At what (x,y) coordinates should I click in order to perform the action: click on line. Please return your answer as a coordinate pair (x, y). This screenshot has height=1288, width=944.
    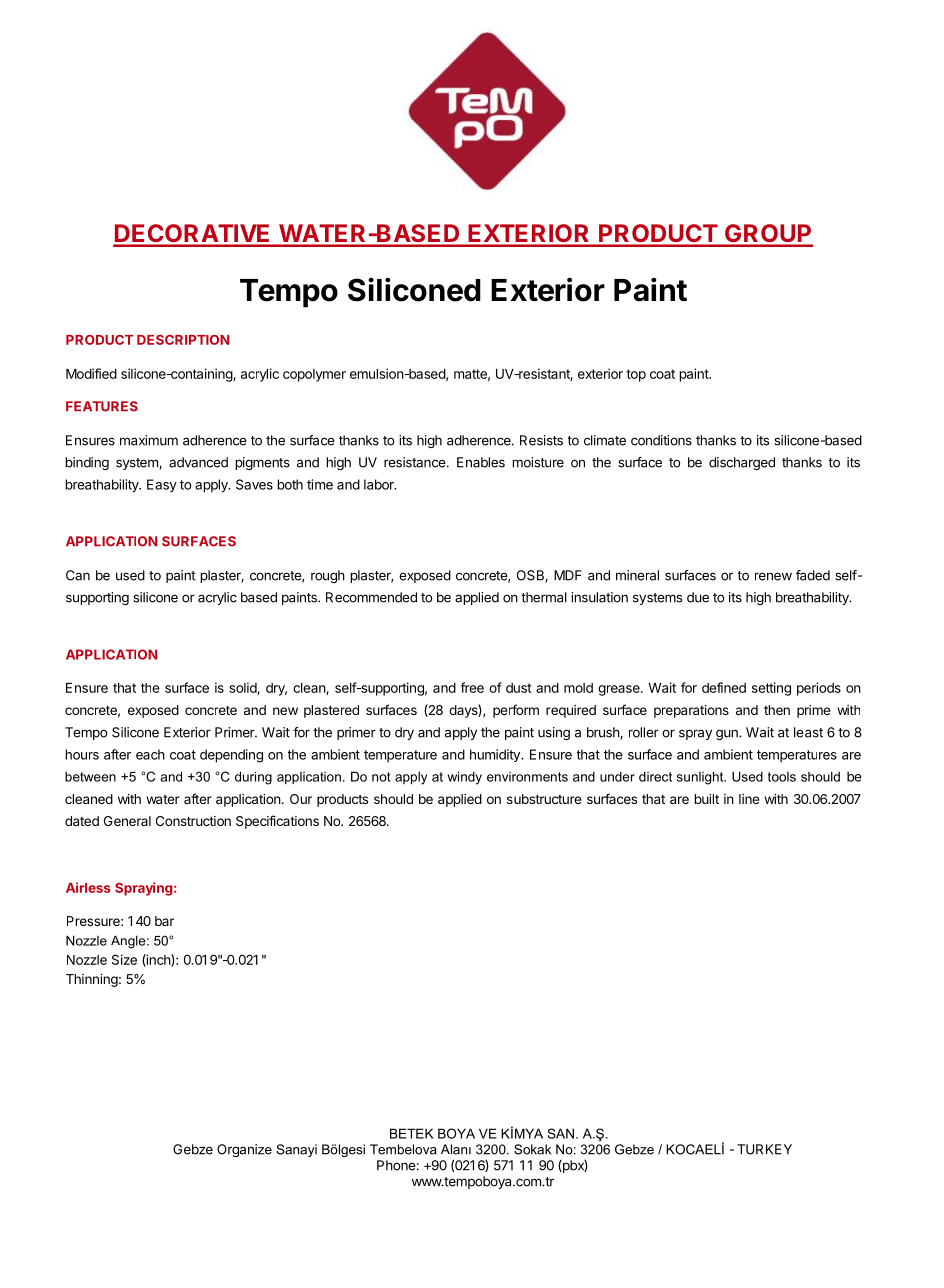
    Looking at the image, I should click on (749, 799).
